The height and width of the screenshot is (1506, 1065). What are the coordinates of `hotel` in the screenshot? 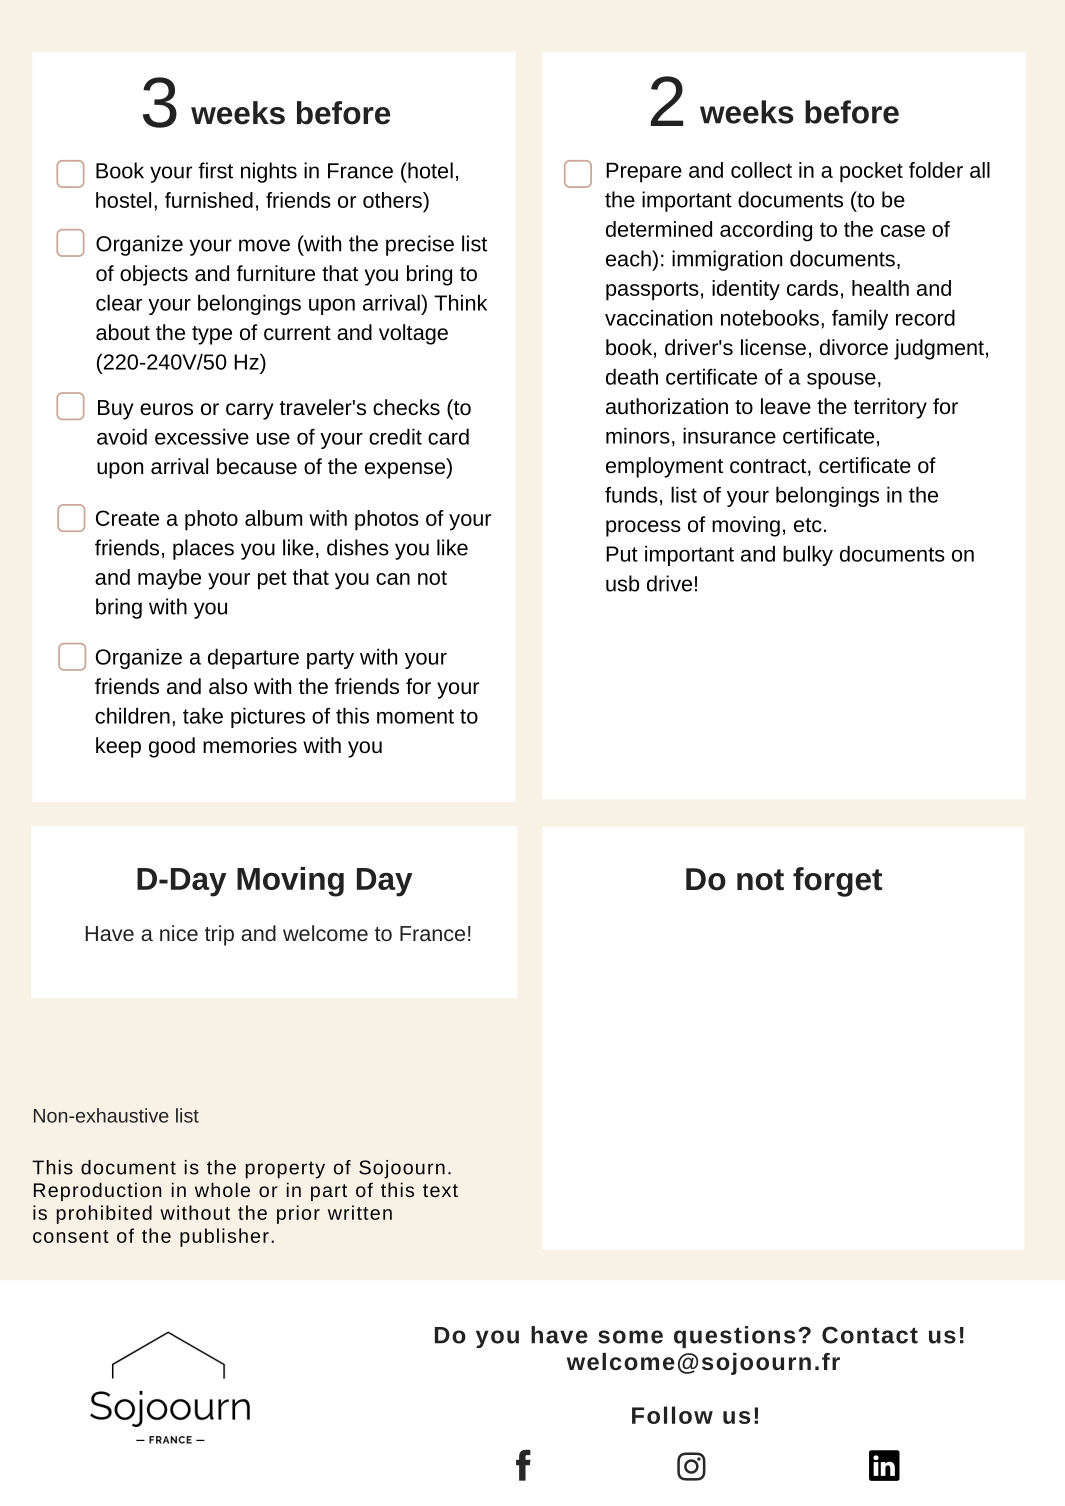 It's located at (429, 170).
